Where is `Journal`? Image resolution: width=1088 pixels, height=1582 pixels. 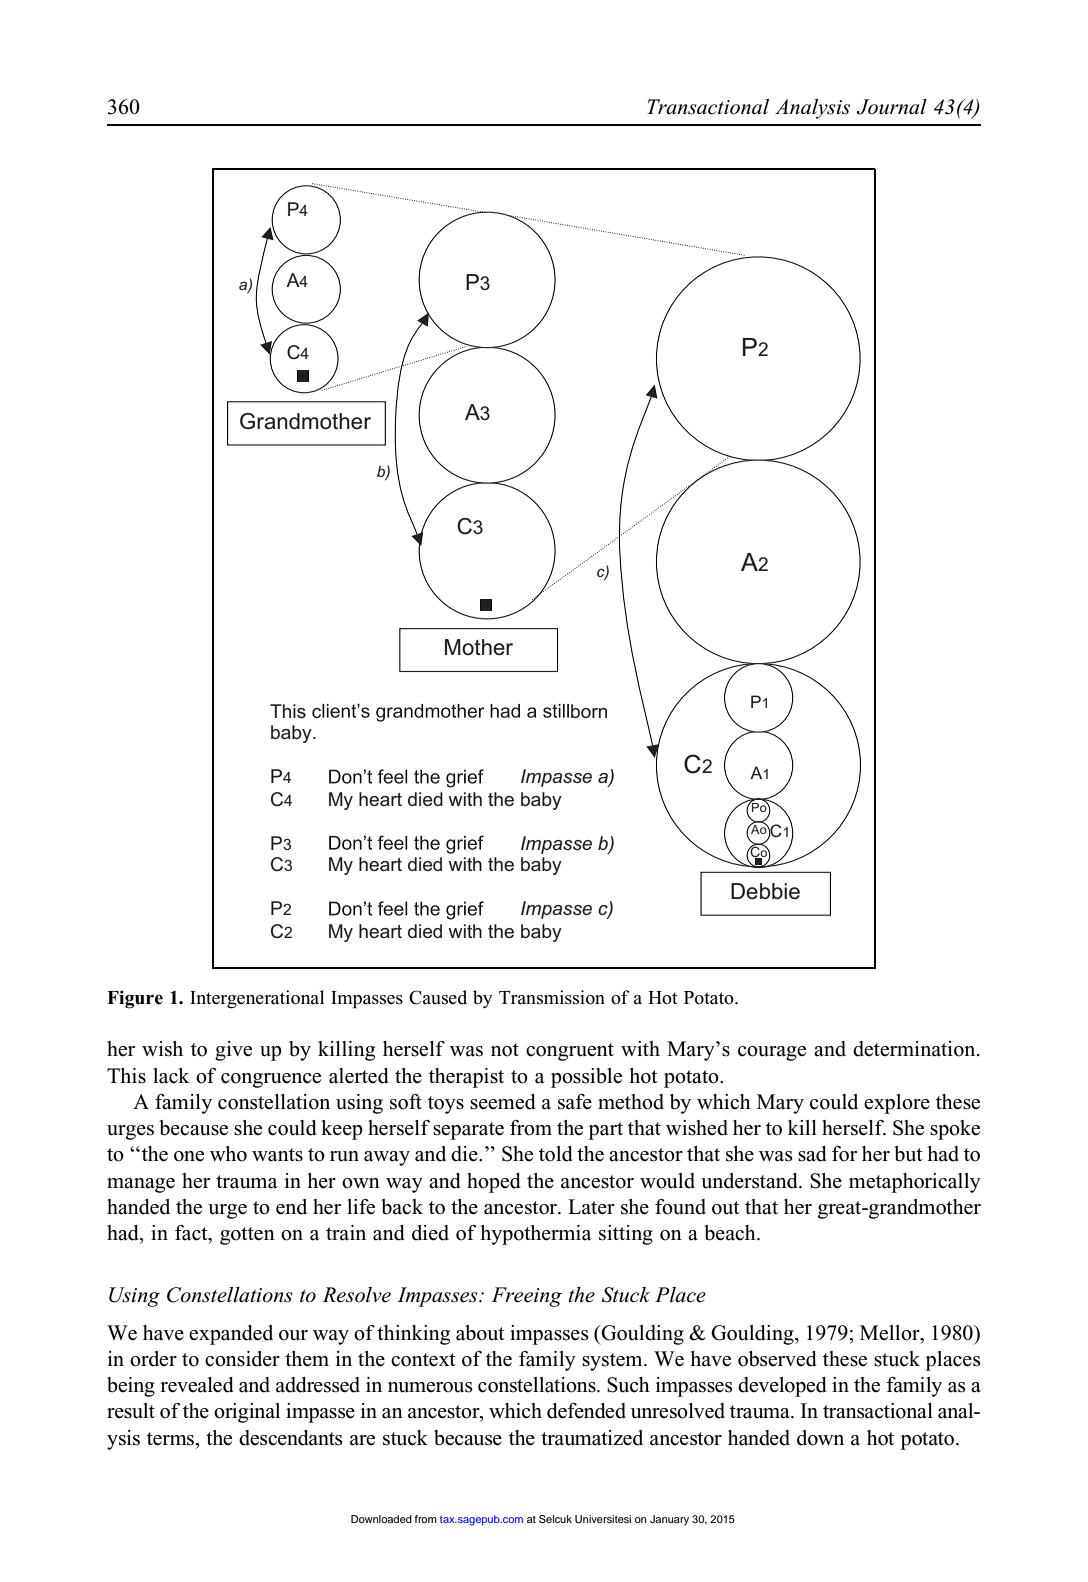 Journal is located at coordinates (892, 107).
